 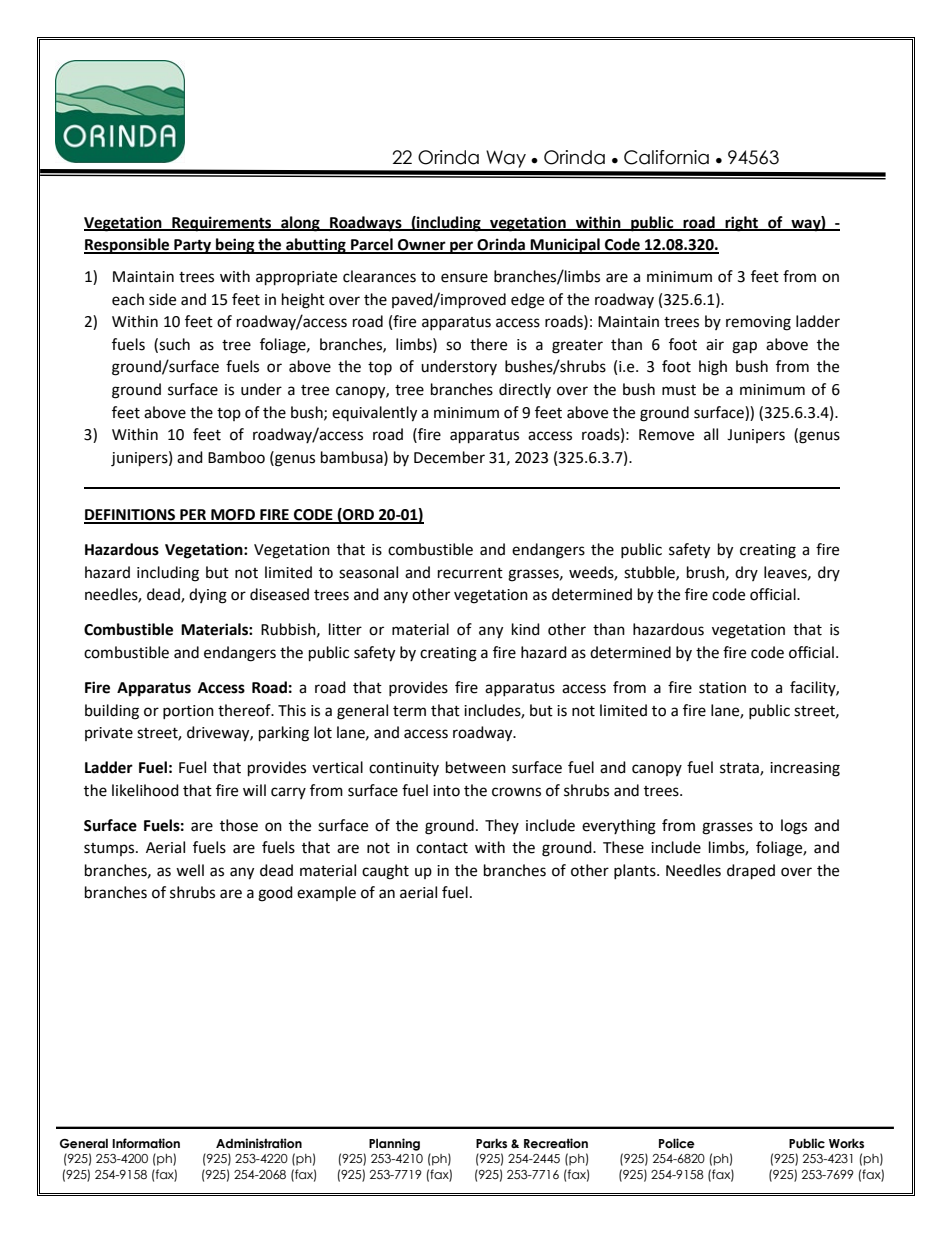 I want to click on Information, so click(x=146, y=1143).
